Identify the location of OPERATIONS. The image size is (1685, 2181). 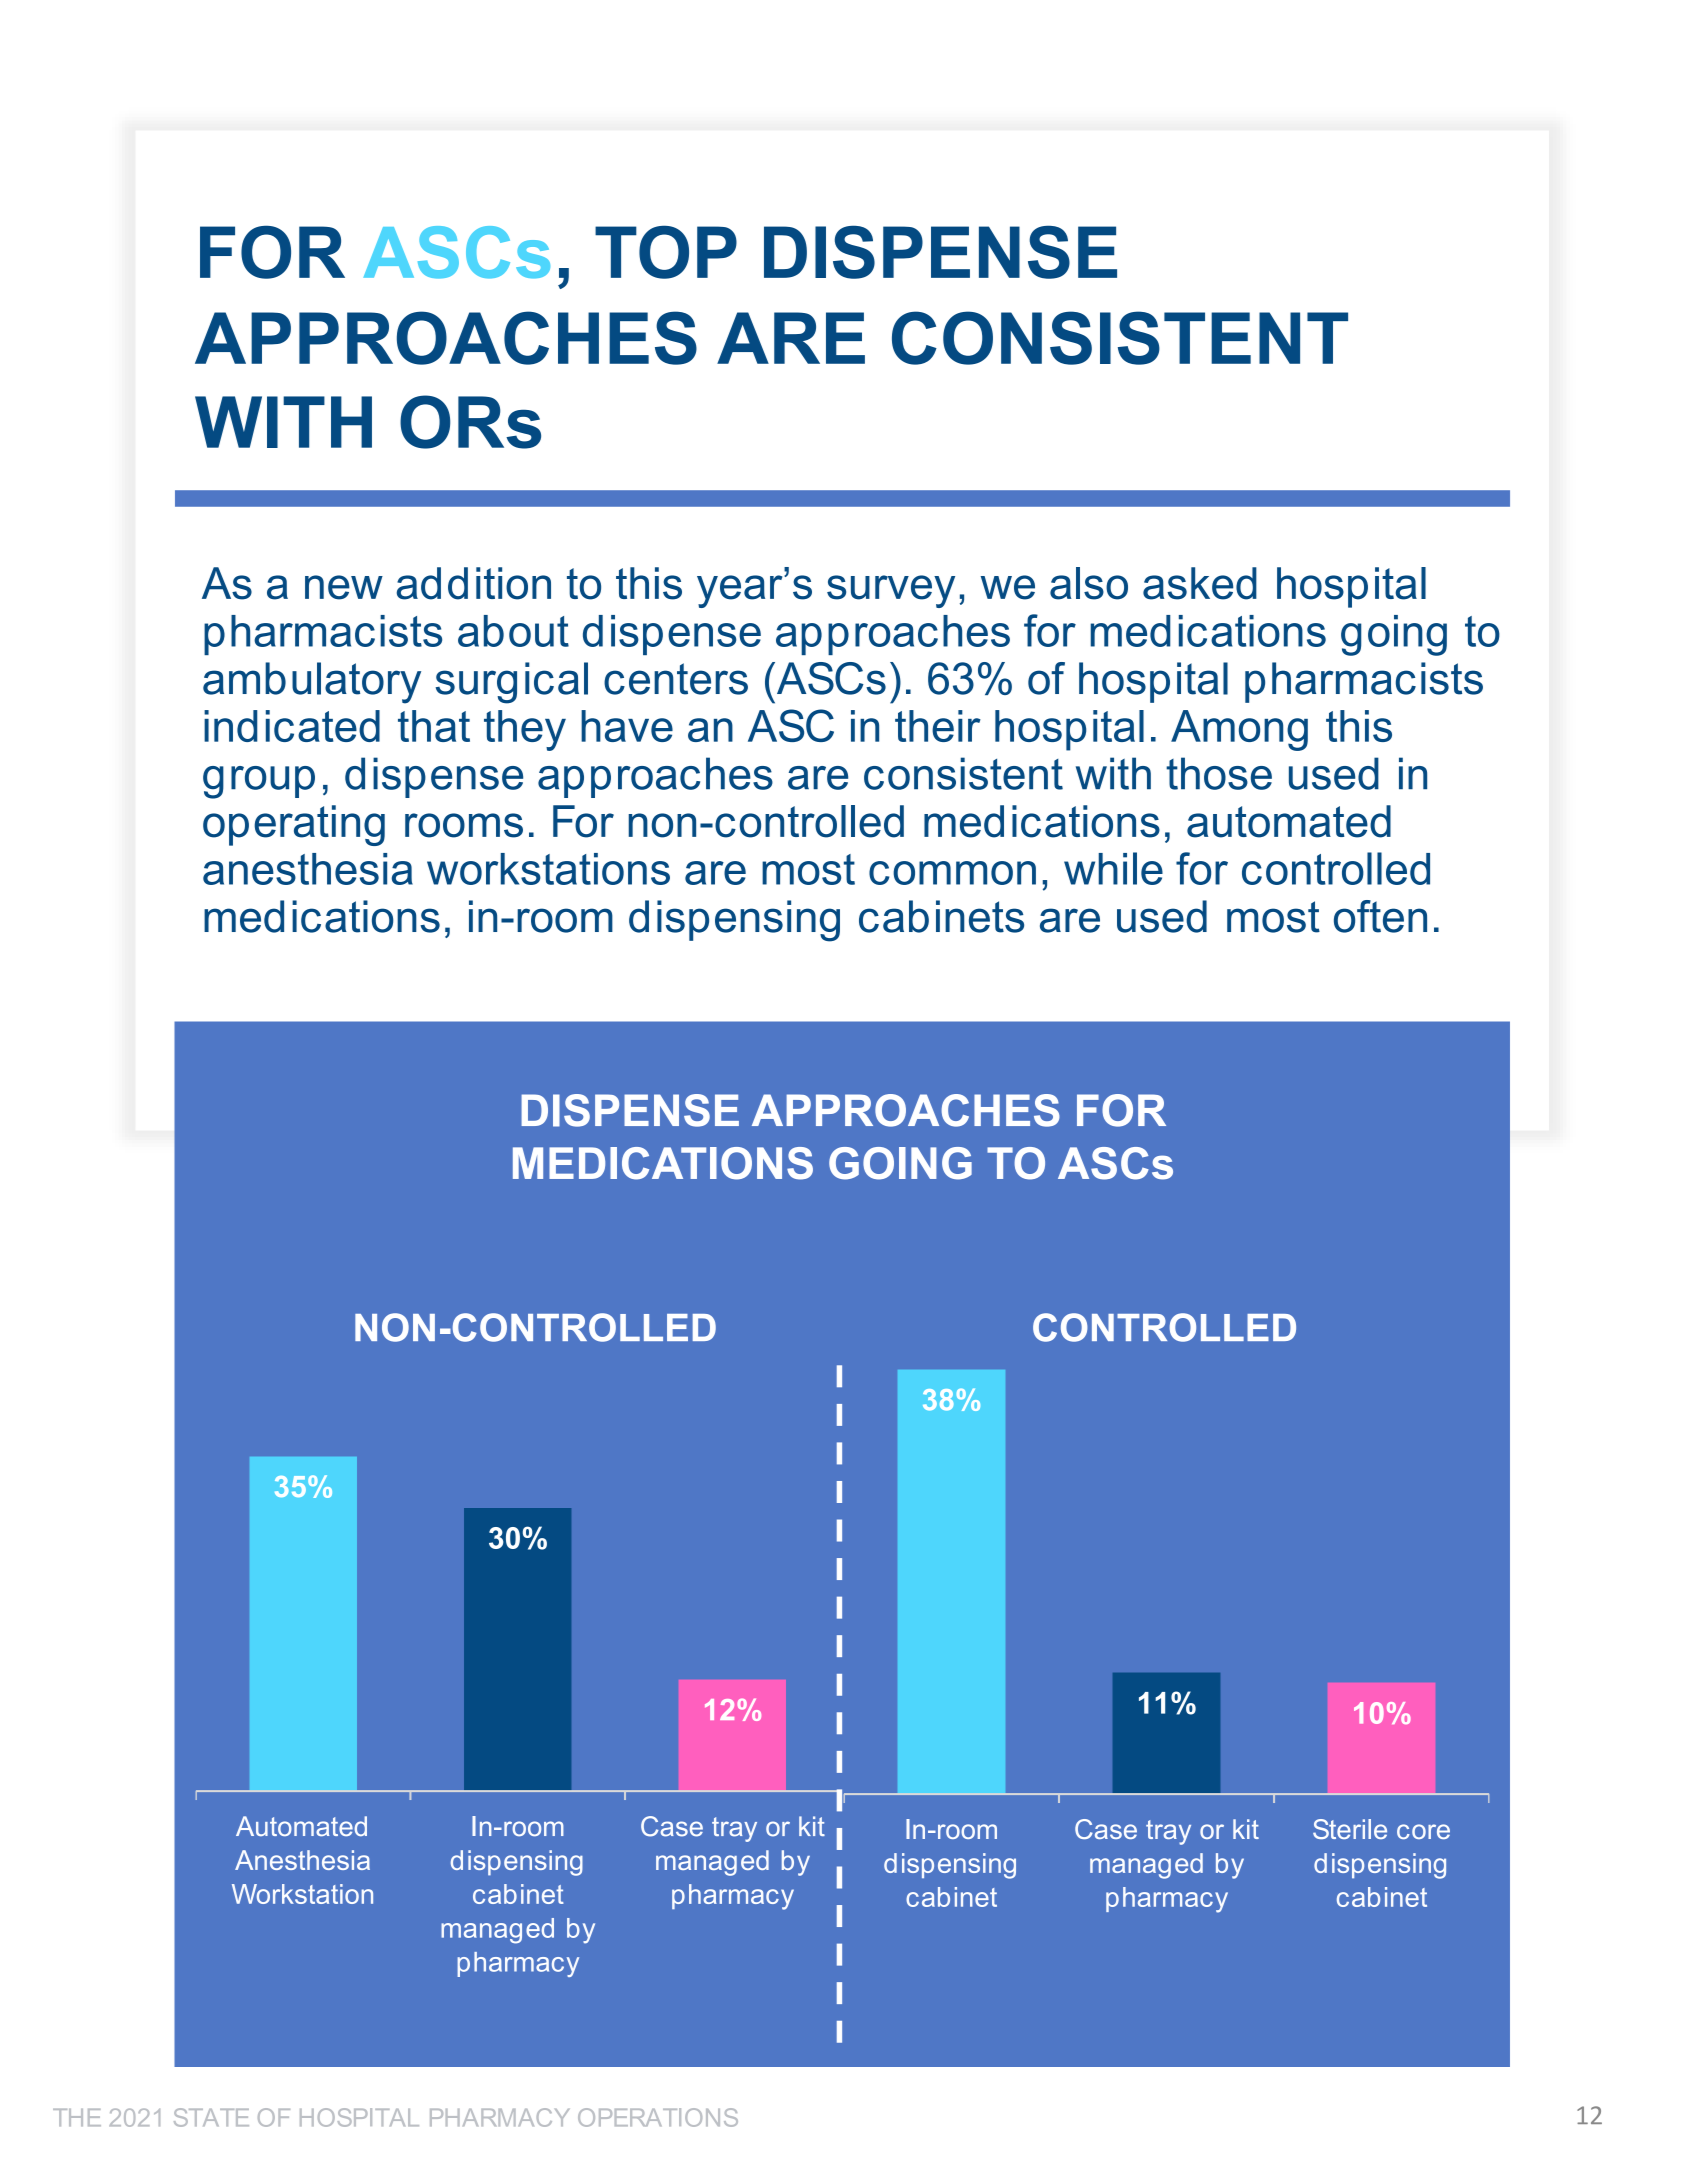
(658, 2117).
